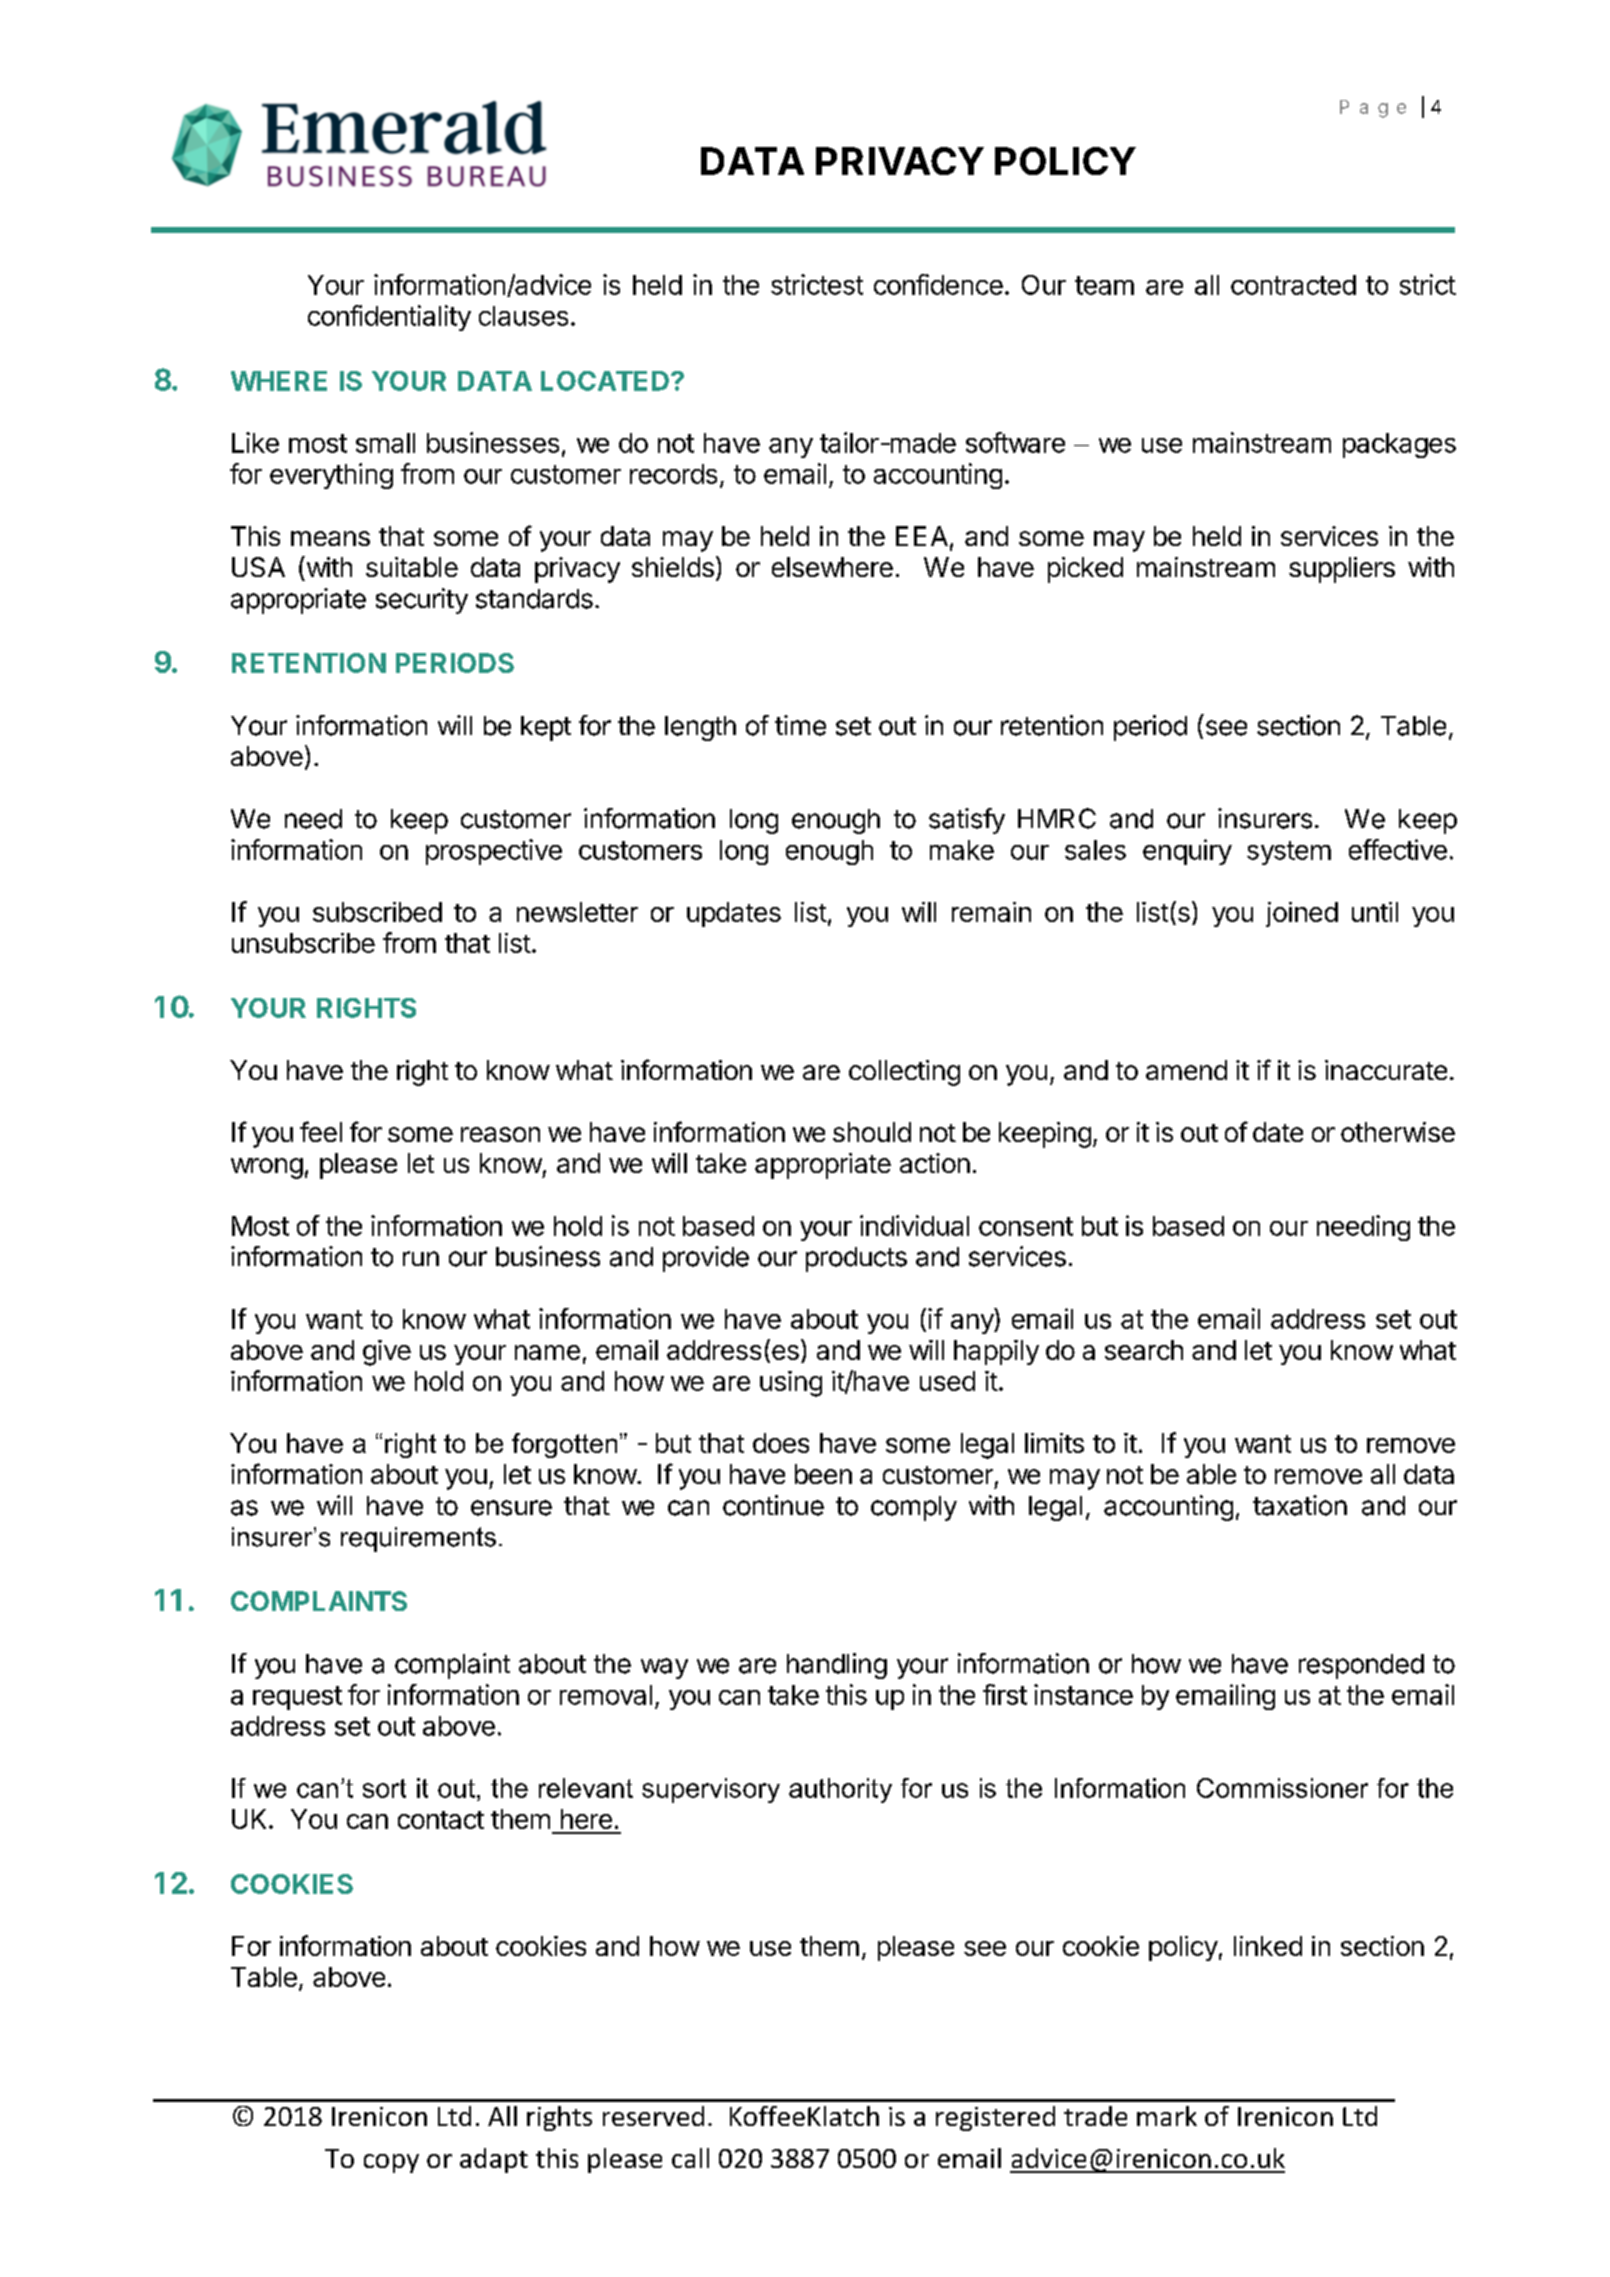 The image size is (1610, 2277). Describe the element at coordinates (1293, 285) in the image. I see `contracted` at that location.
